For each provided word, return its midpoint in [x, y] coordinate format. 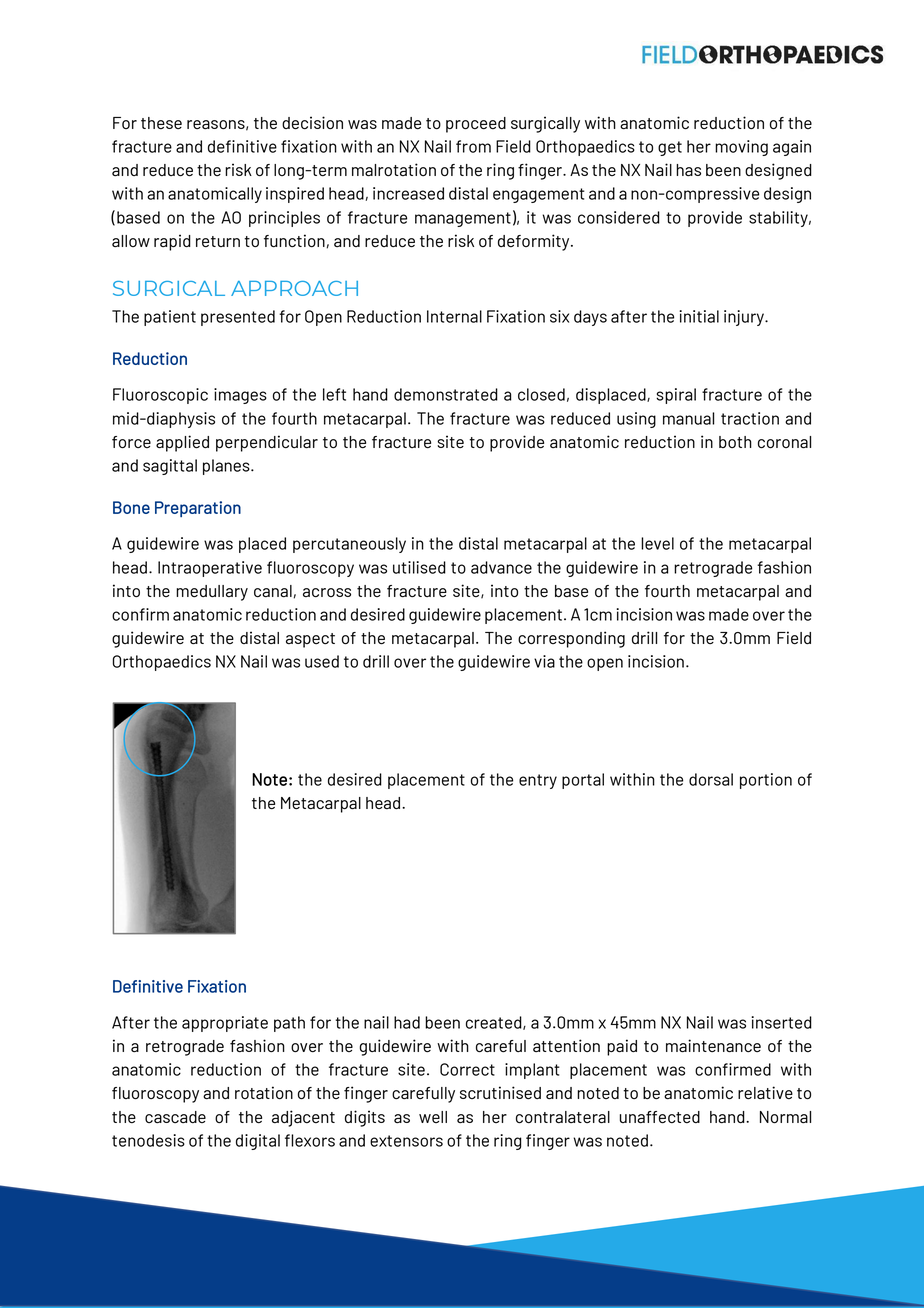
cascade [175, 1117]
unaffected [660, 1117]
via [544, 661]
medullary [212, 593]
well [433, 1117]
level [657, 543]
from [473, 146]
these [161, 123]
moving [741, 148]
